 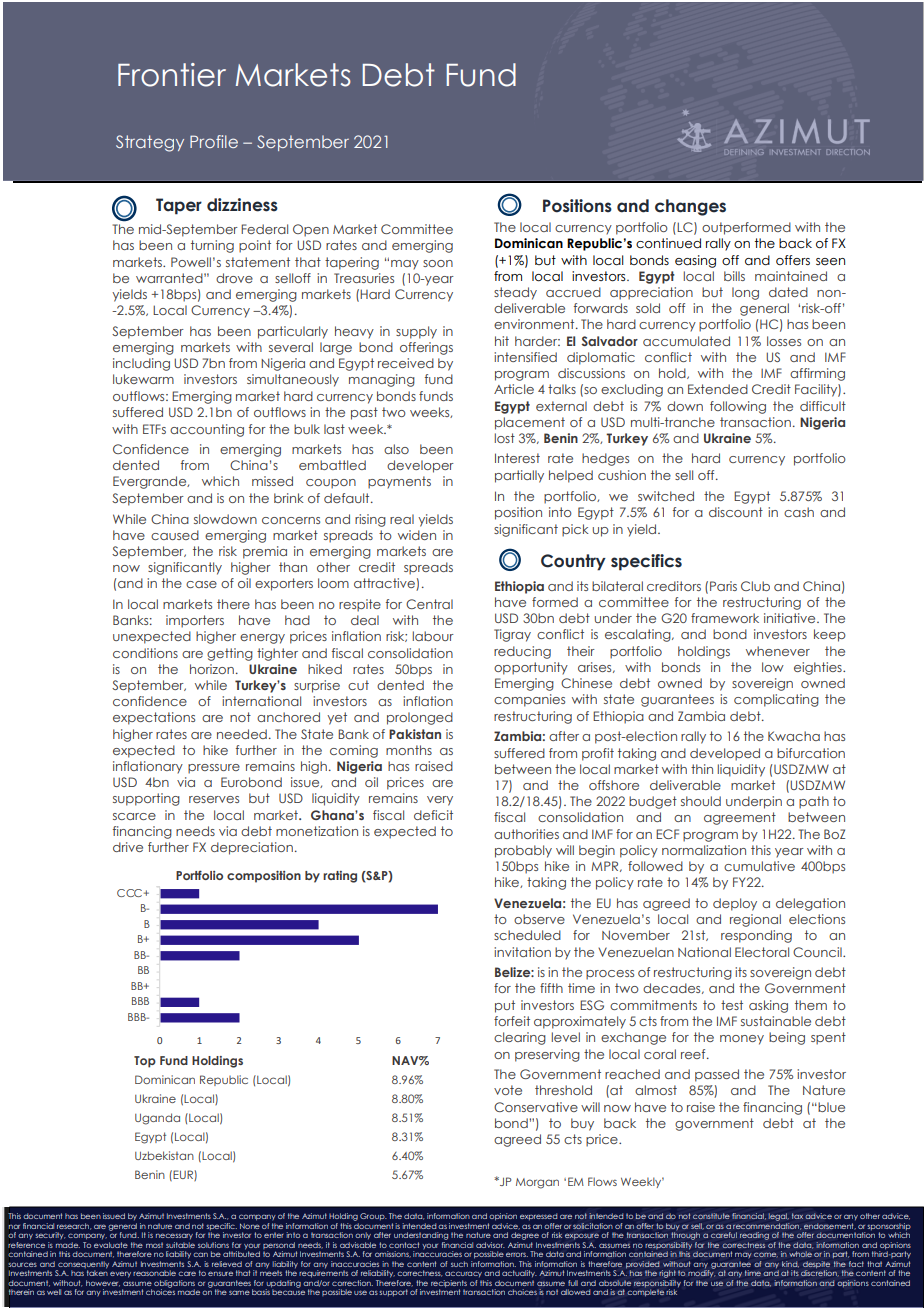 I want to click on Club, so click(x=755, y=586).
